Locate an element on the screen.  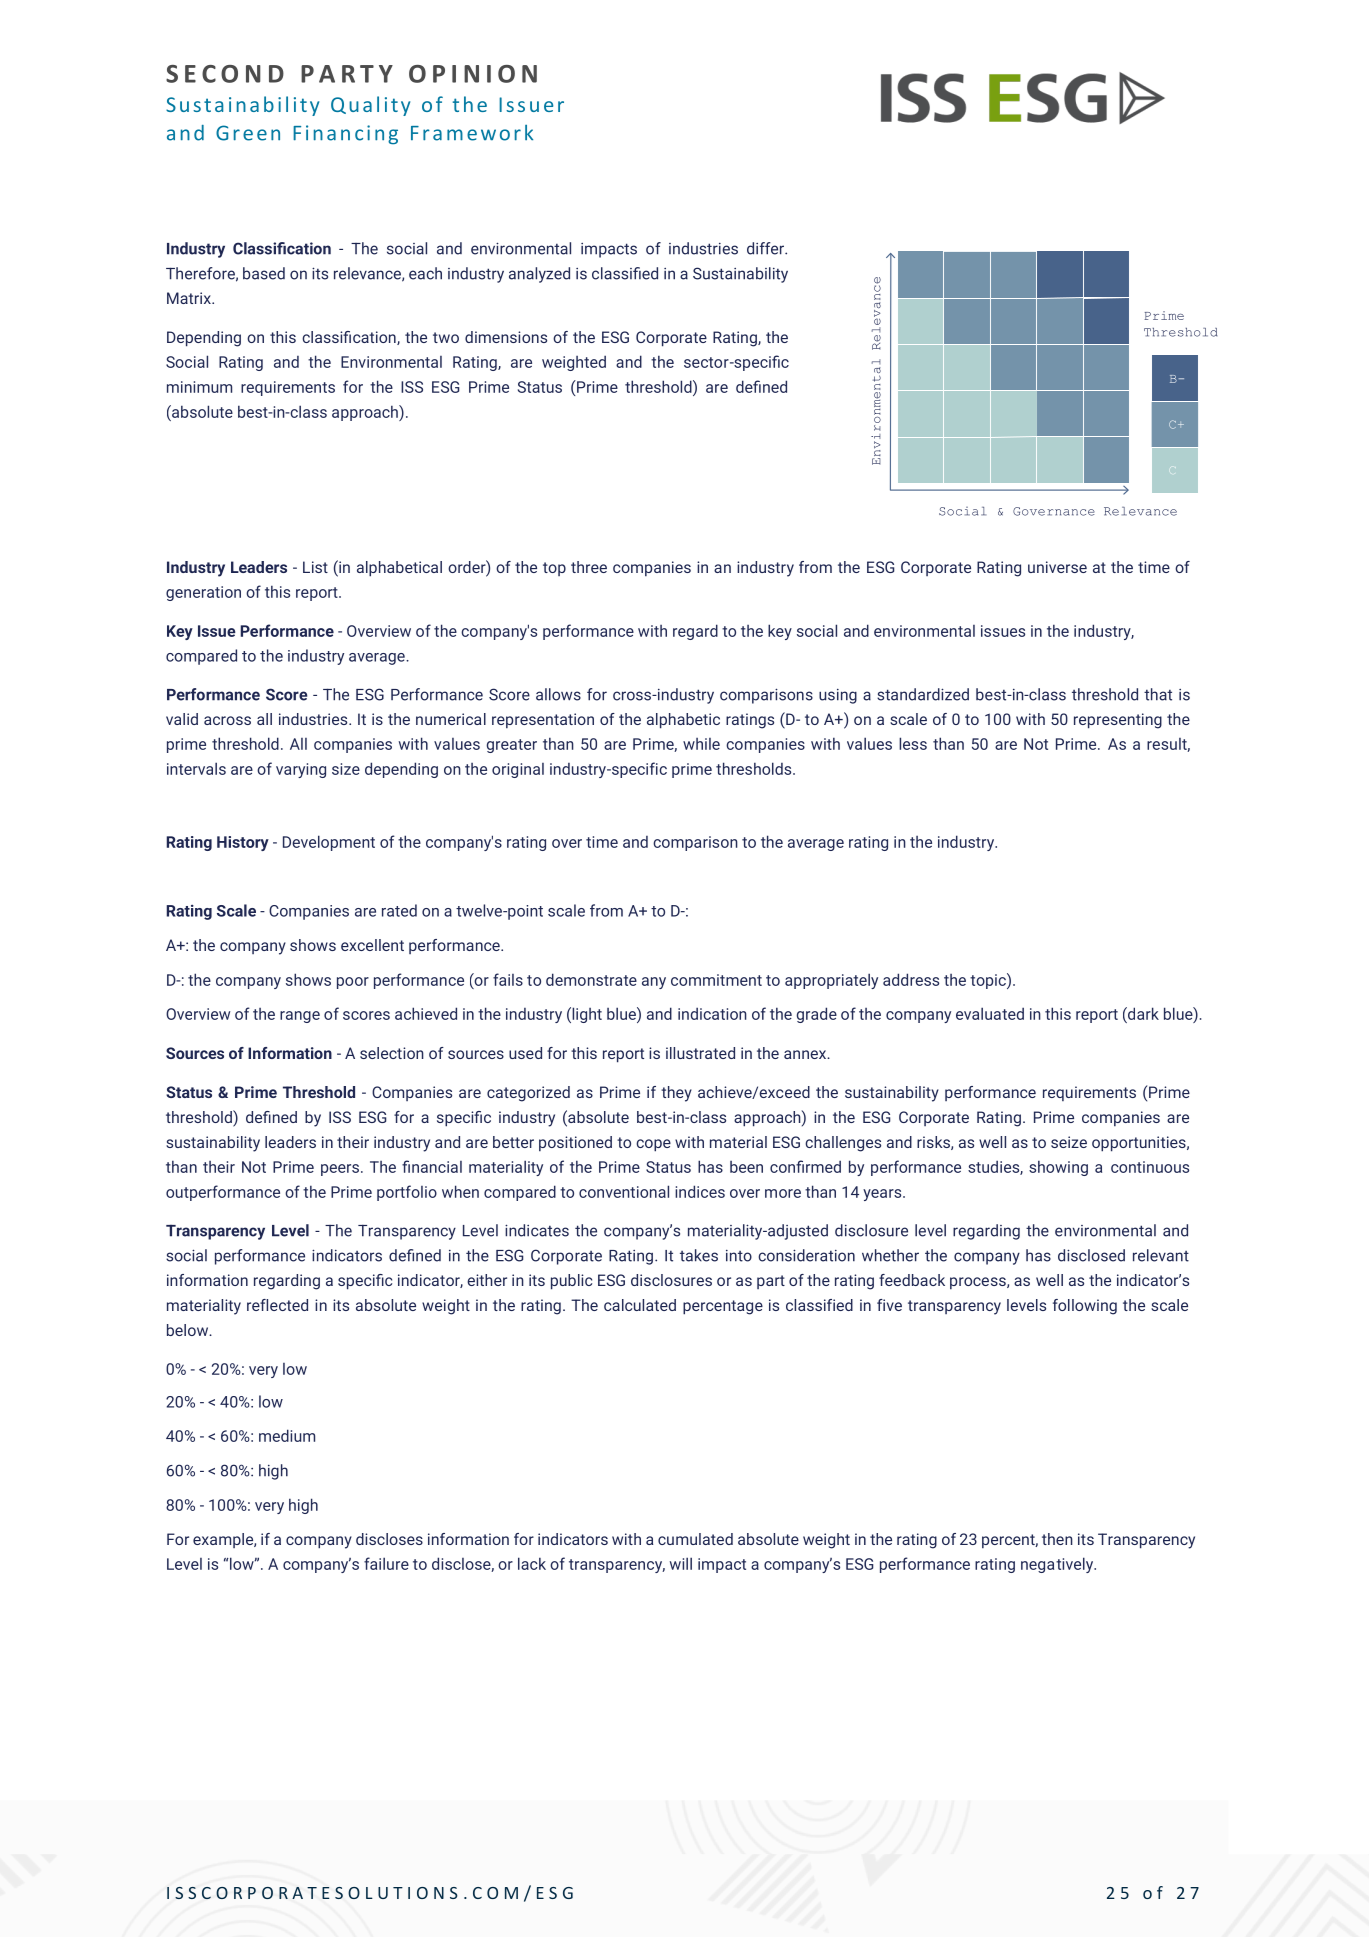
differ is located at coordinates (766, 248).
